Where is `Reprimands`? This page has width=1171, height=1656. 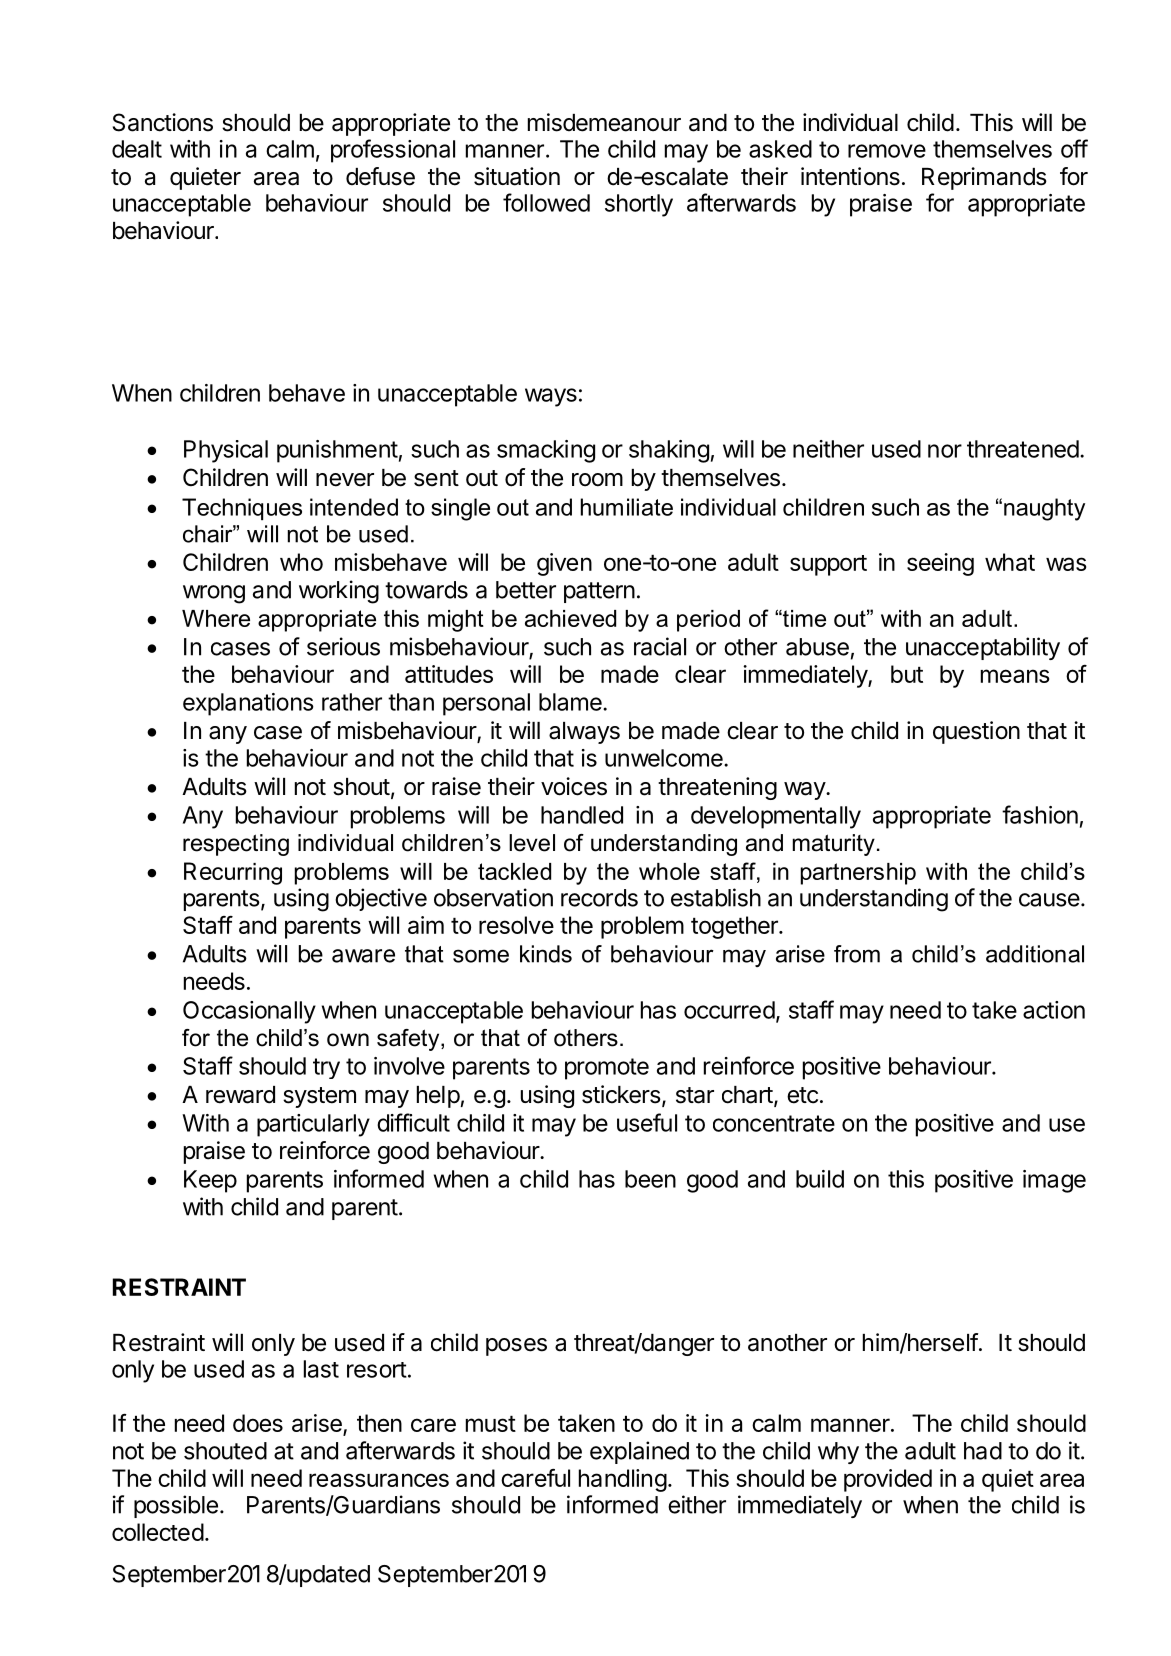 Reprimands is located at coordinates (984, 178).
